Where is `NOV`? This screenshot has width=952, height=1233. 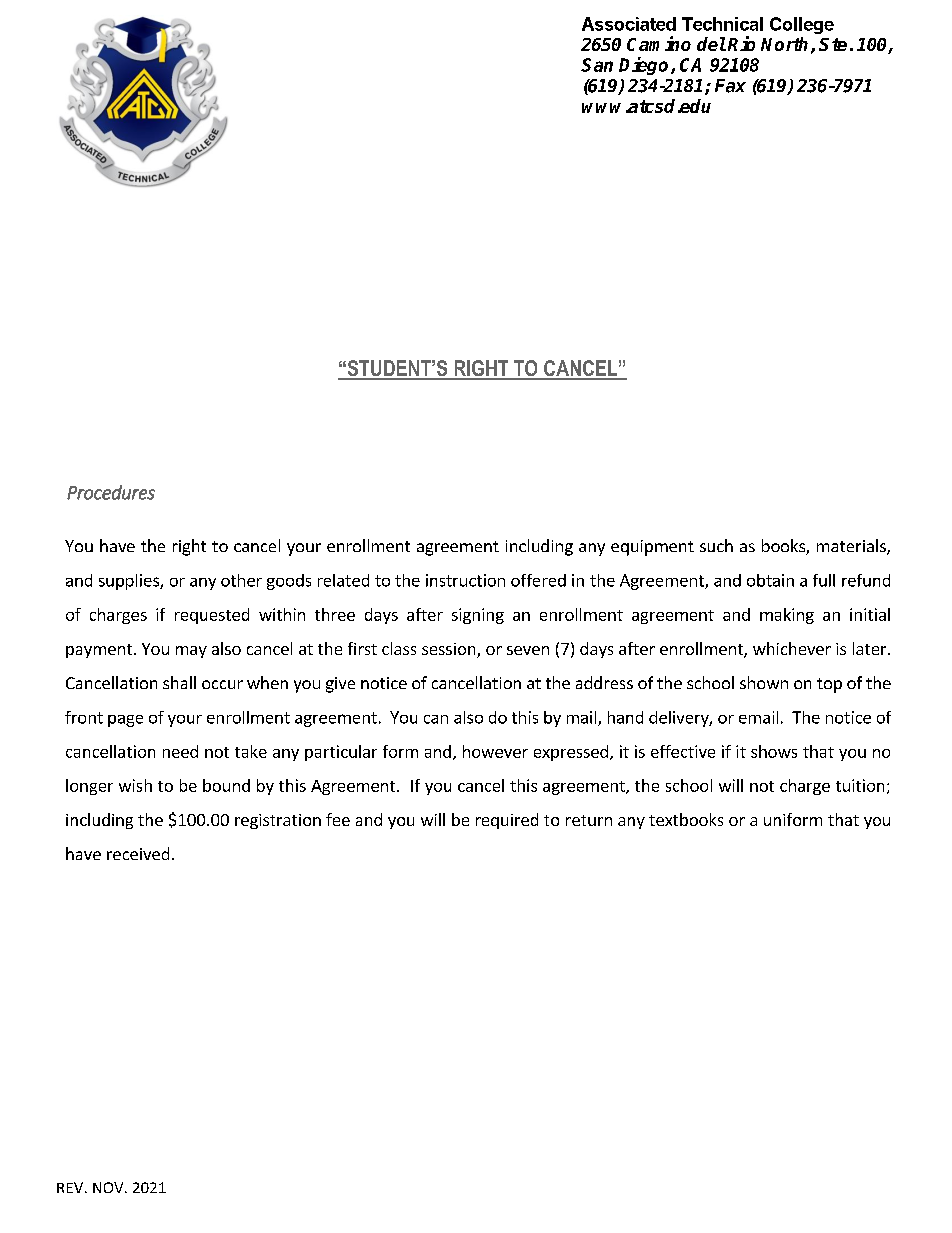 NOV is located at coordinates (109, 1187).
